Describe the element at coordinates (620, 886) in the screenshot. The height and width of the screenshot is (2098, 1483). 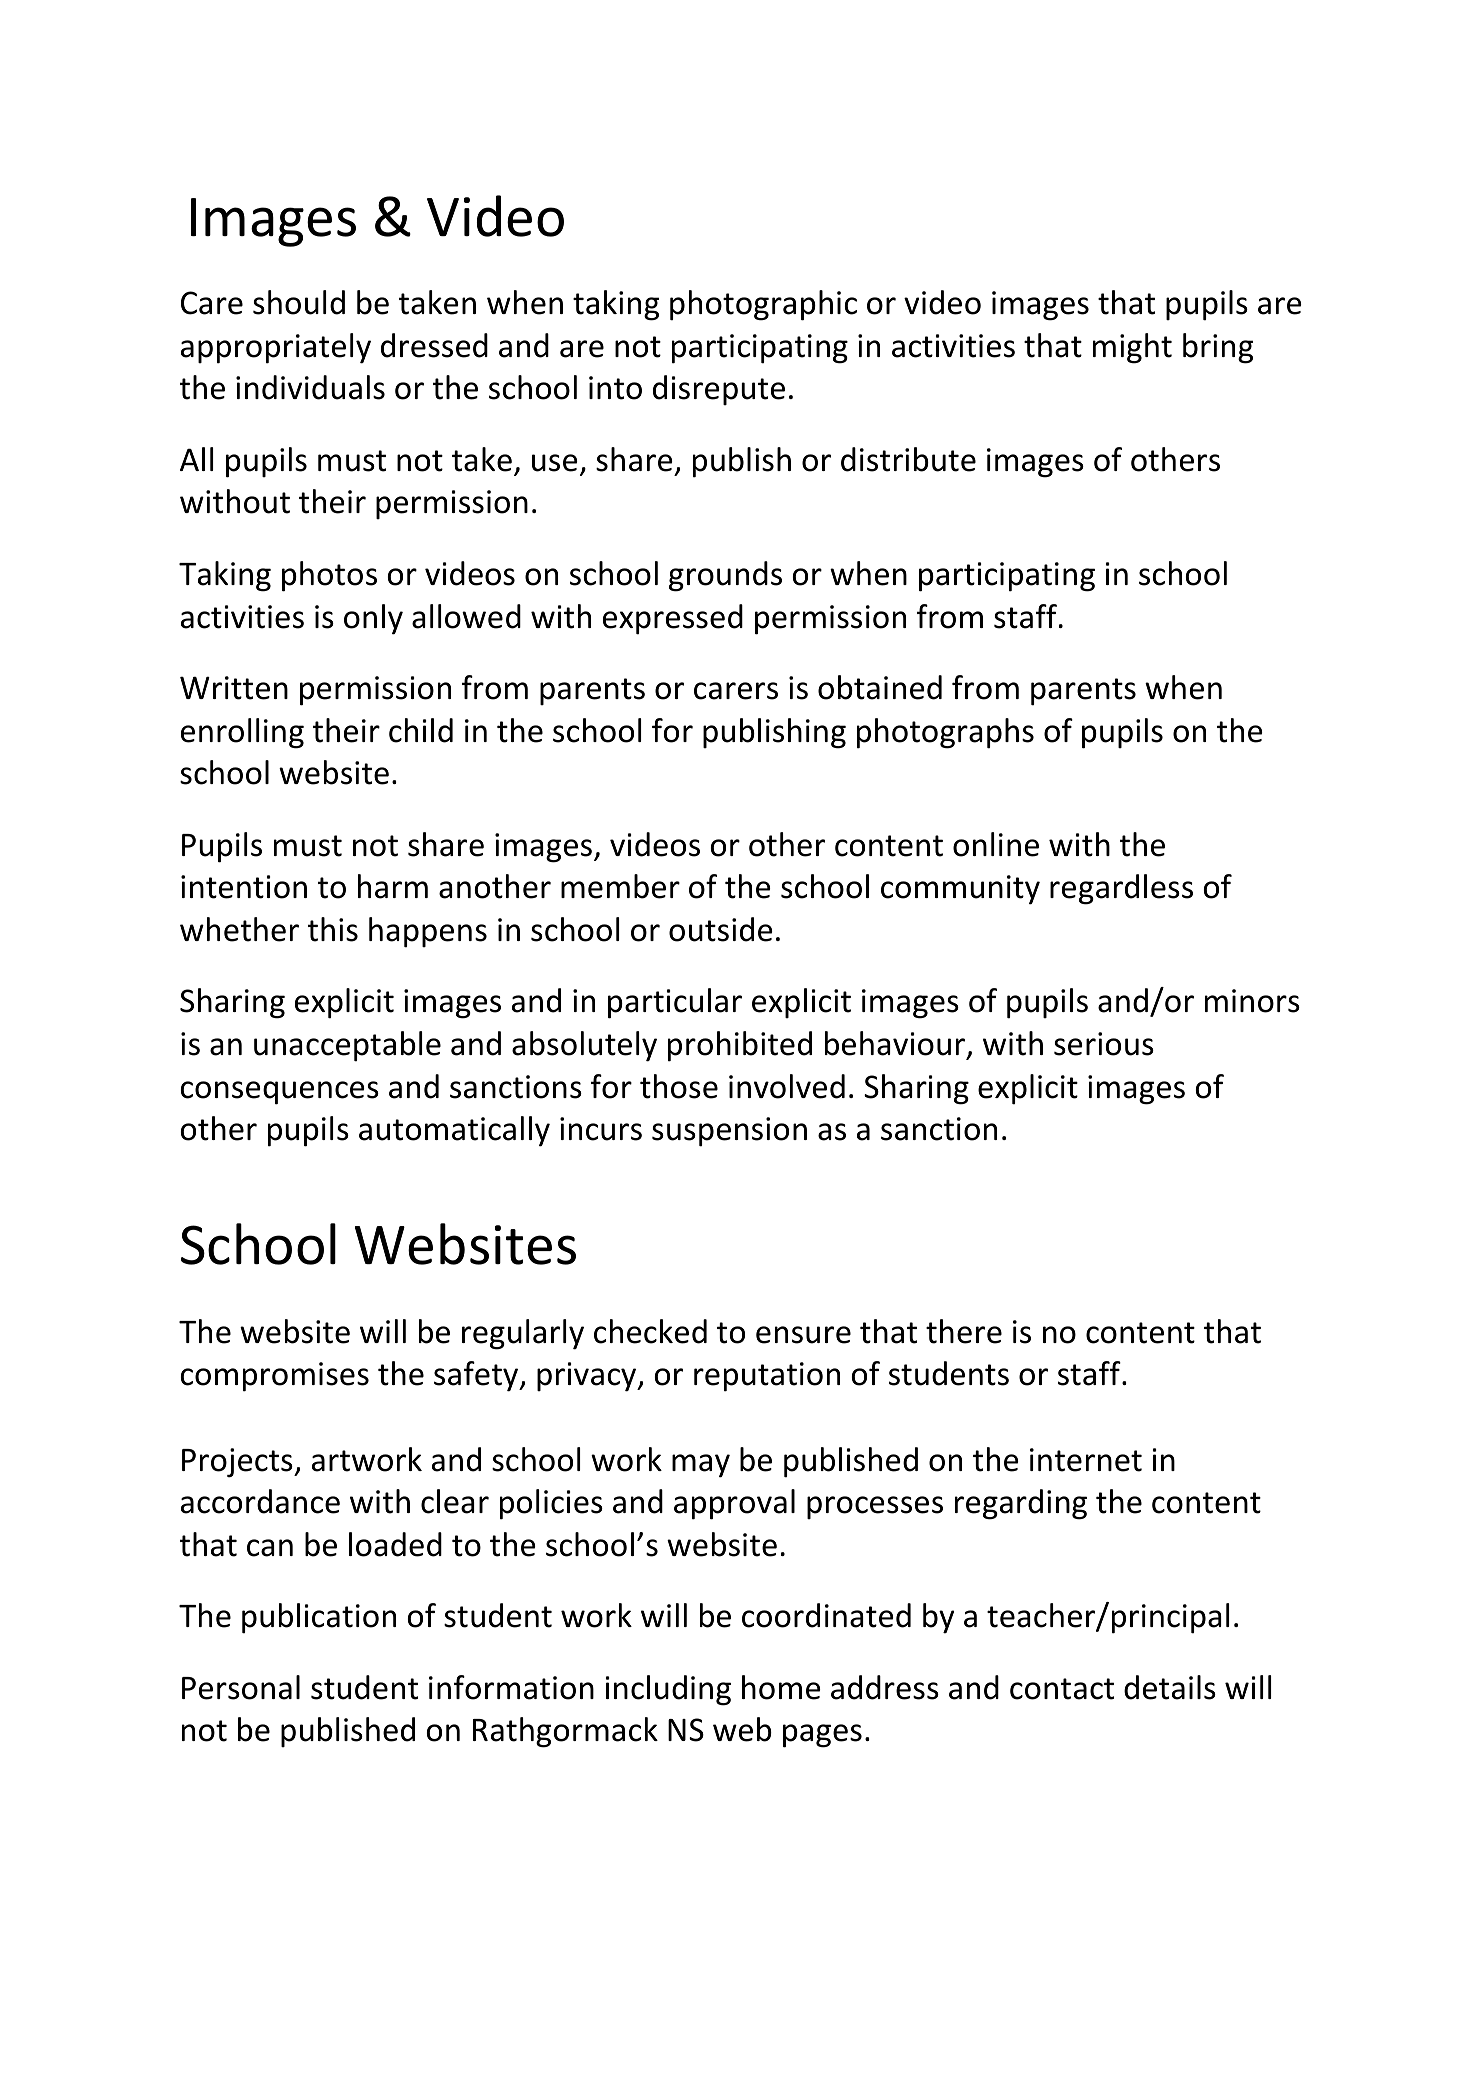
I see `member` at that location.
